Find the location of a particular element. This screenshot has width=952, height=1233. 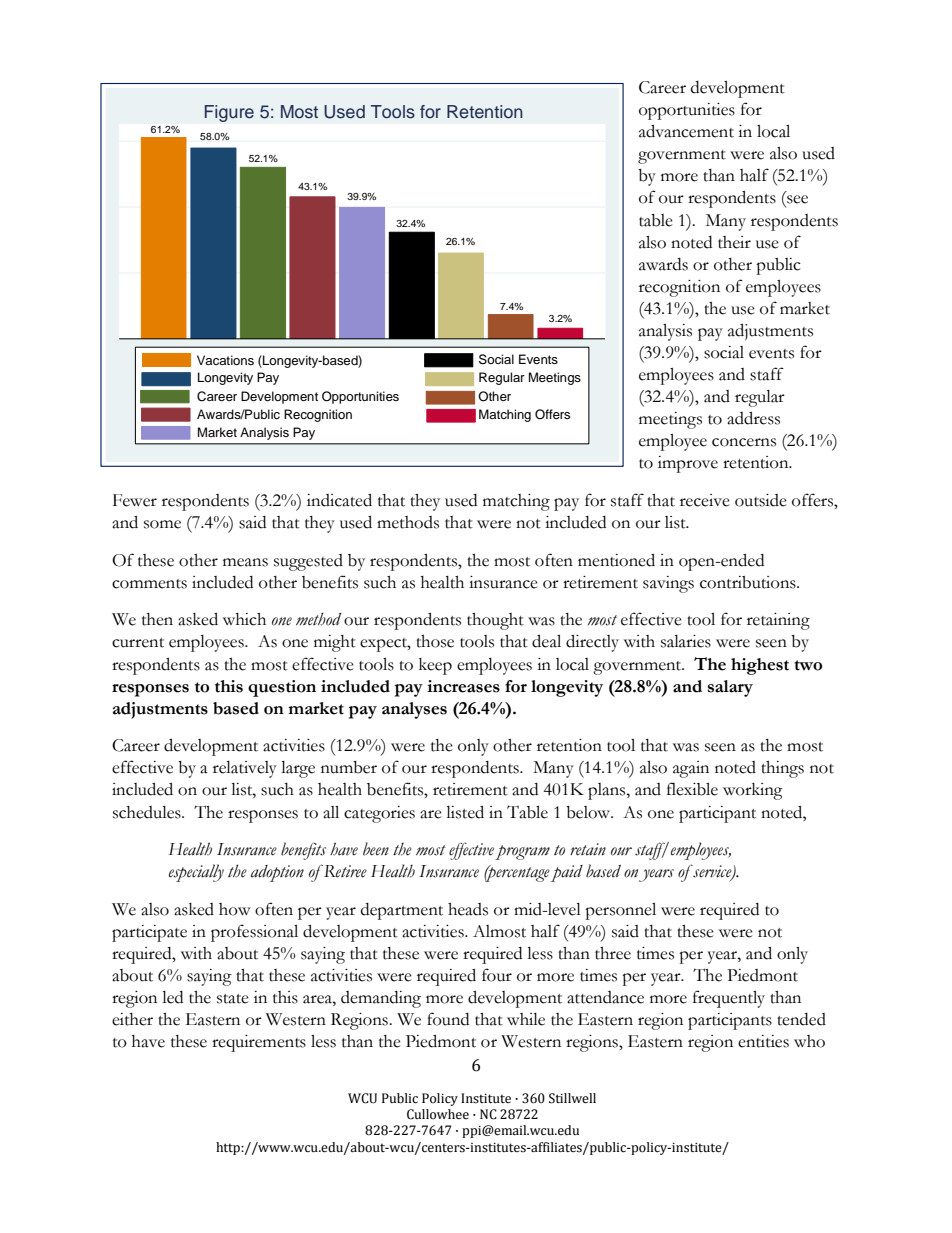

requirements is located at coordinates (259, 1043).
